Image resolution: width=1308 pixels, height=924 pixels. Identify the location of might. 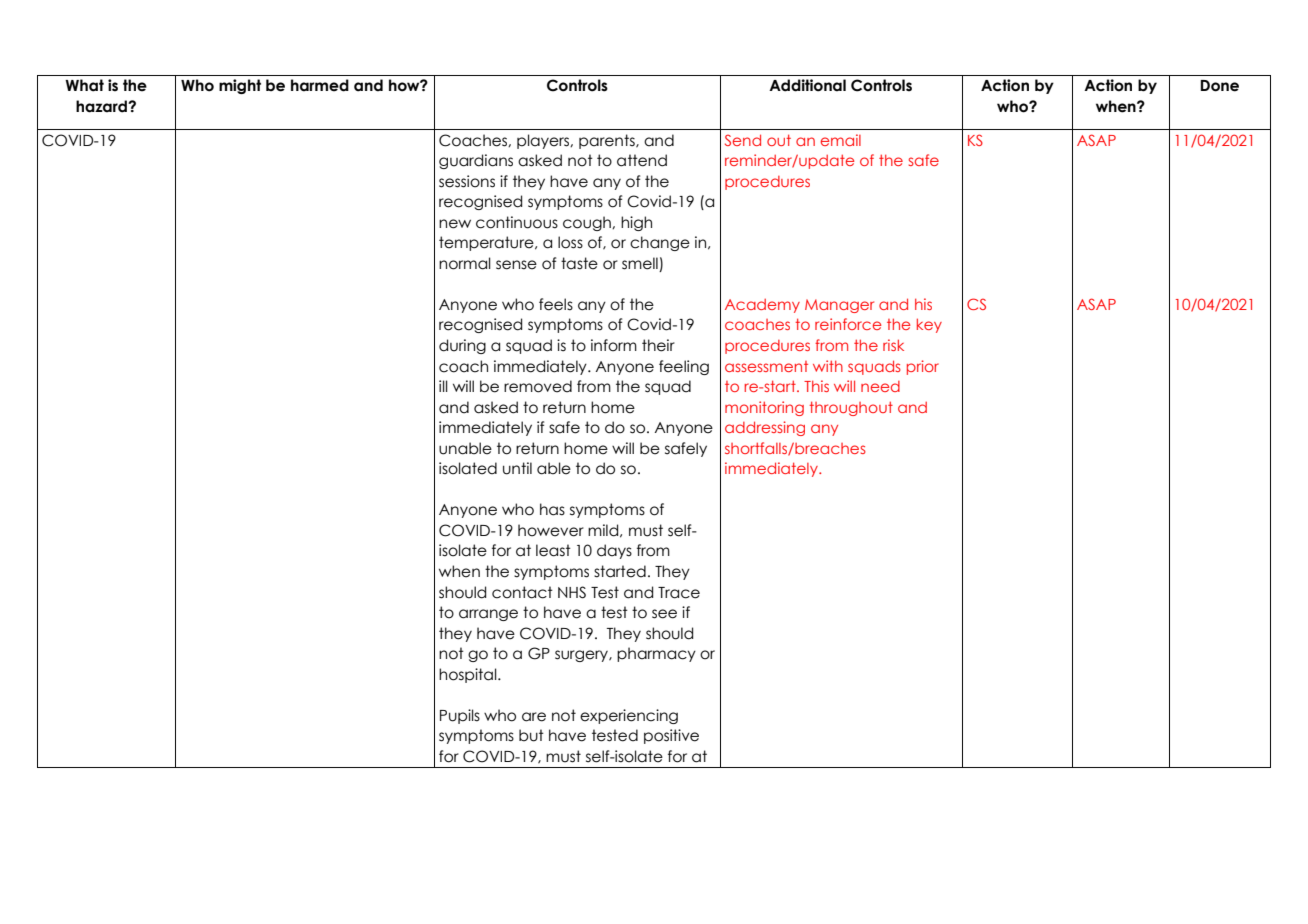
(240, 86).
